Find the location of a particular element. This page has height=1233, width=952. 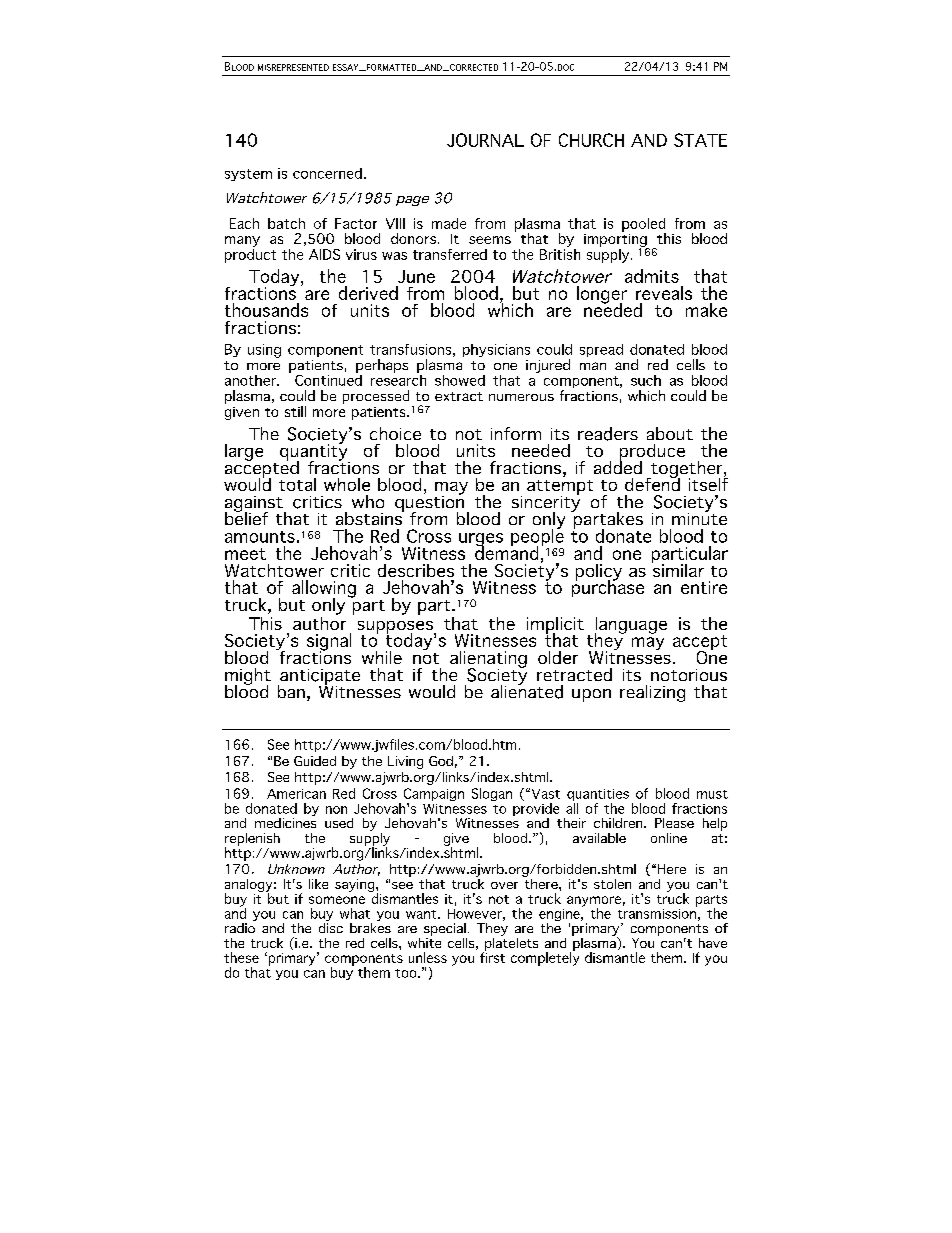

alienating is located at coordinates (488, 660).
